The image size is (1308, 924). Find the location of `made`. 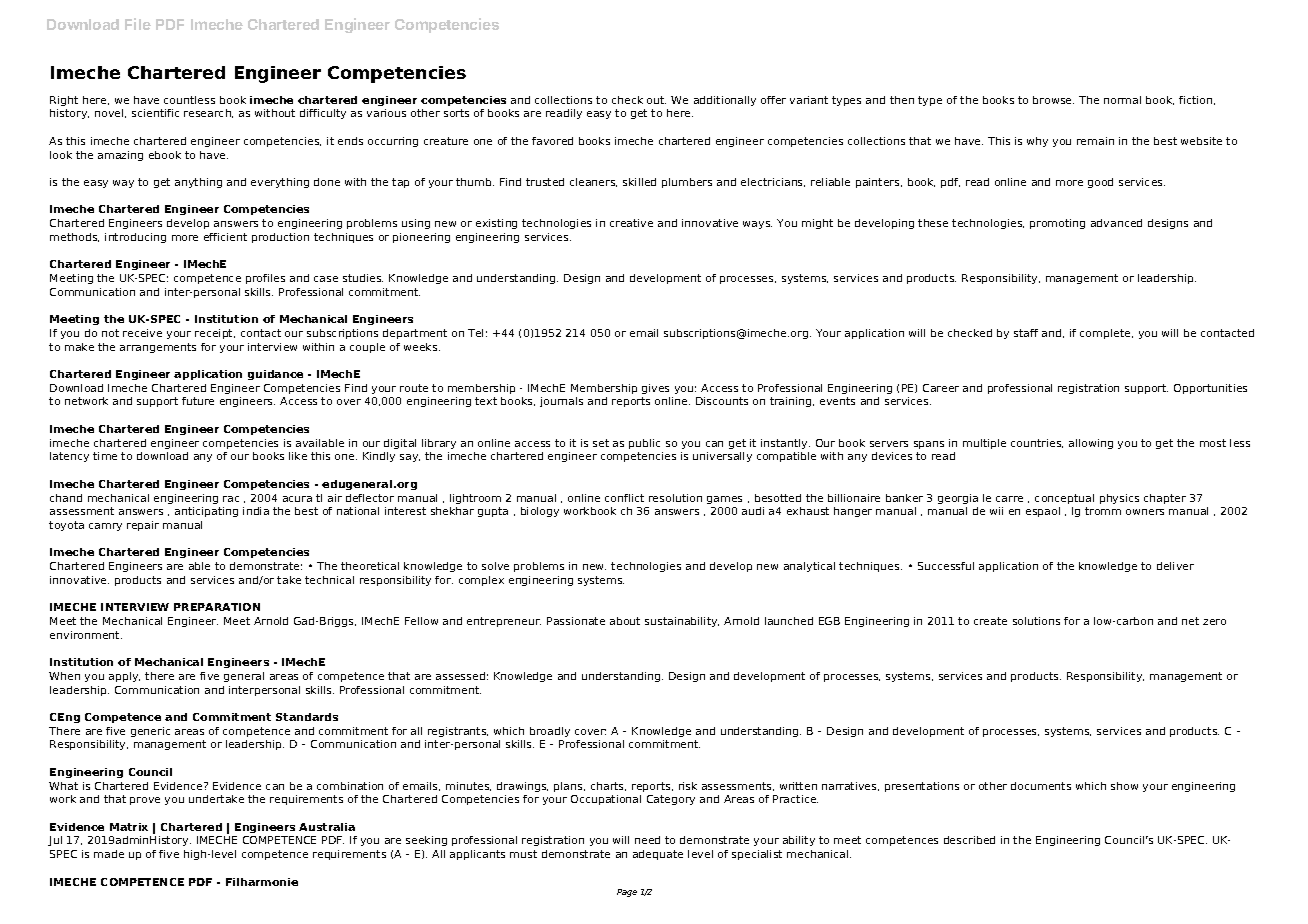

made is located at coordinates (109, 854).
